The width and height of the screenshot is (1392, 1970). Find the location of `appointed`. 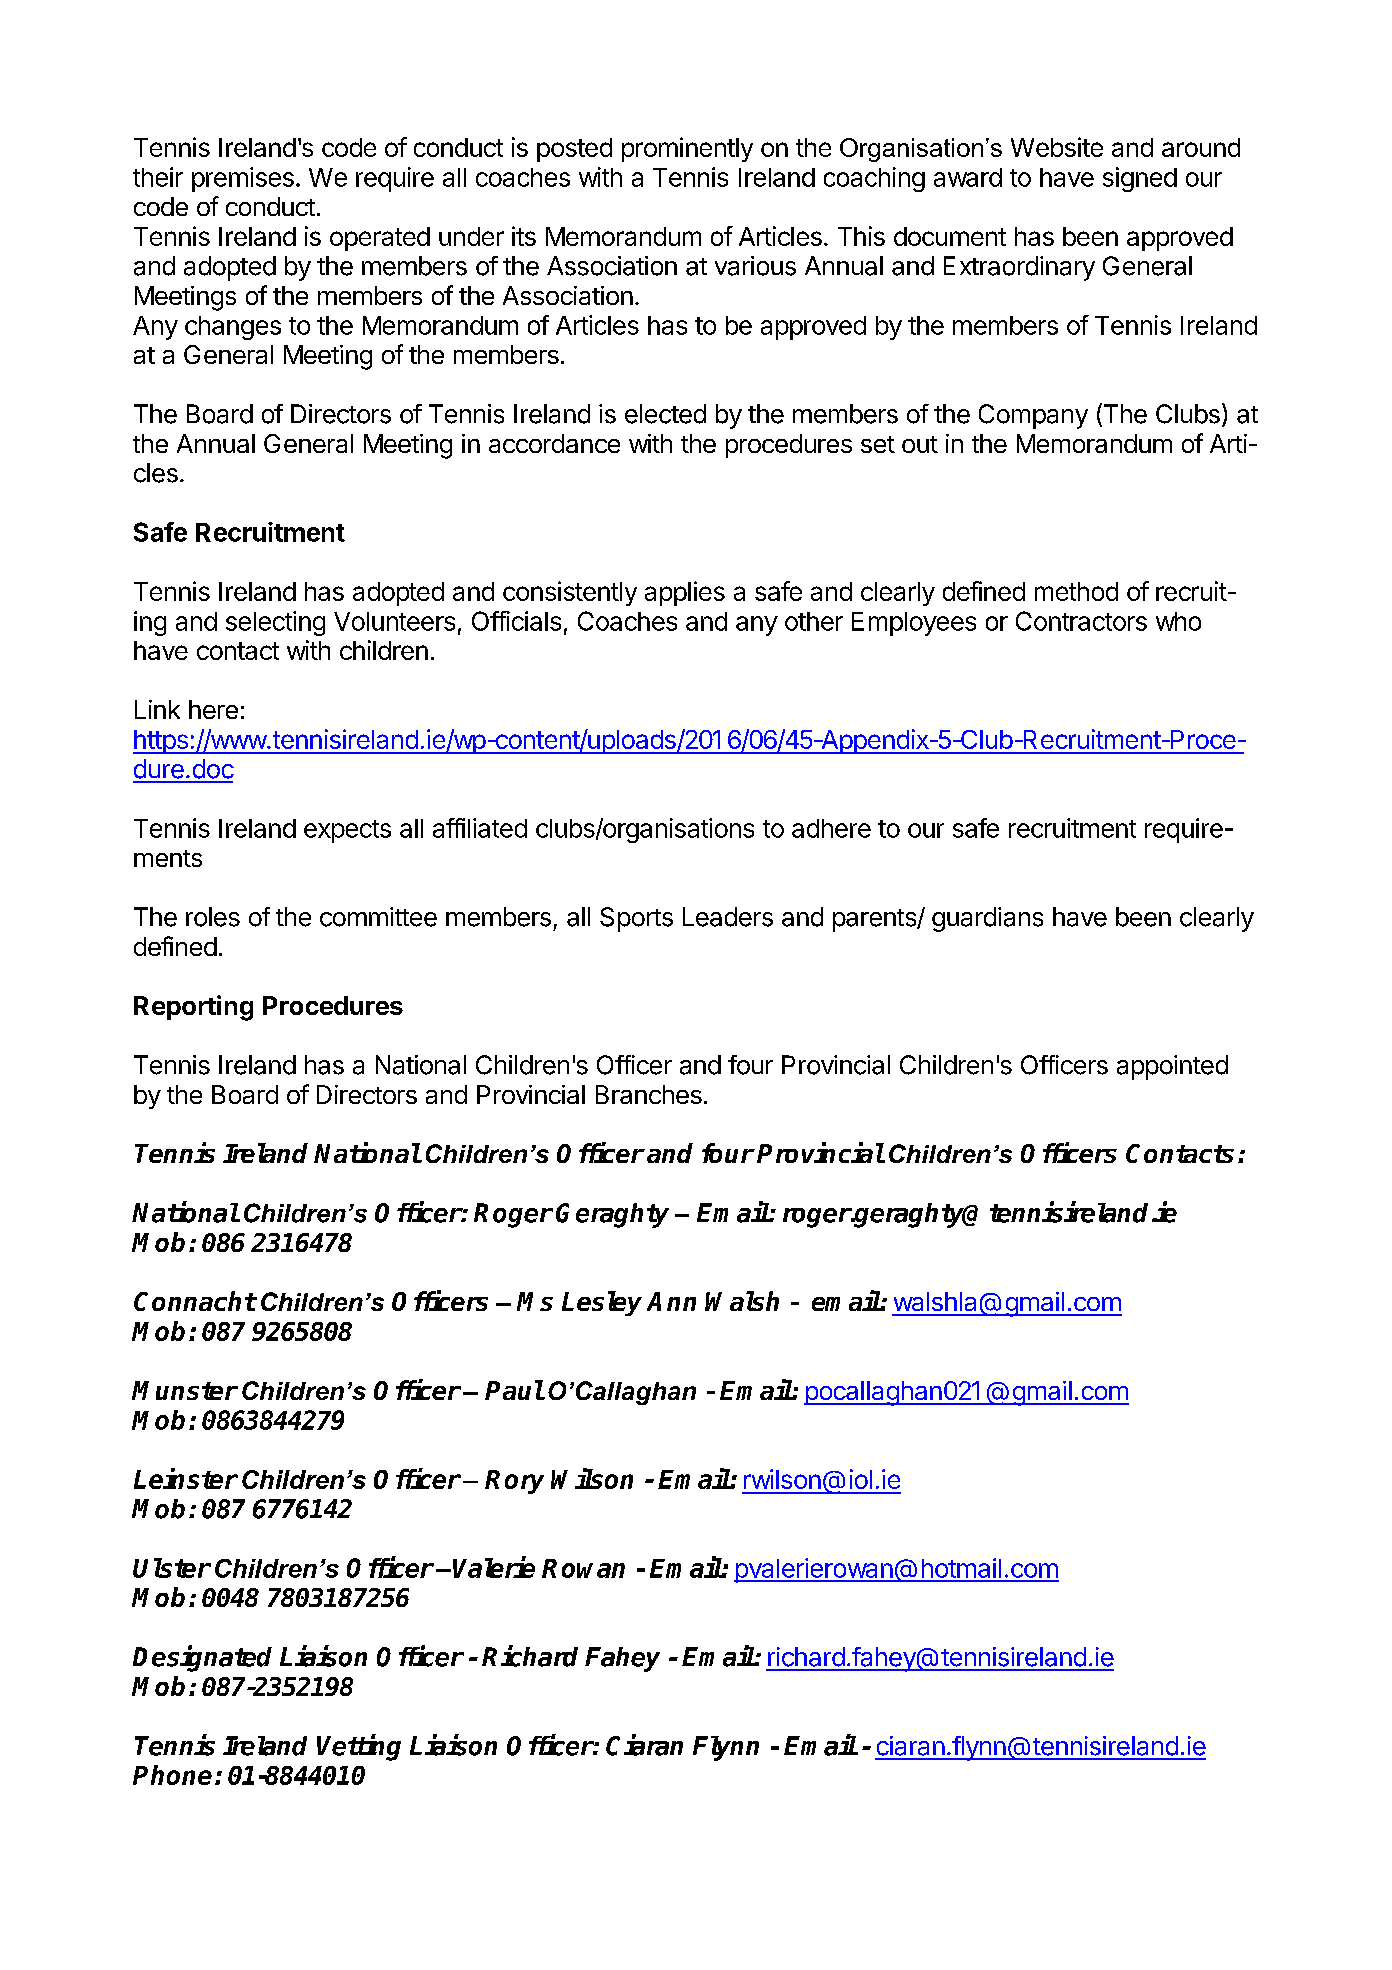

appointed is located at coordinates (1172, 1067).
